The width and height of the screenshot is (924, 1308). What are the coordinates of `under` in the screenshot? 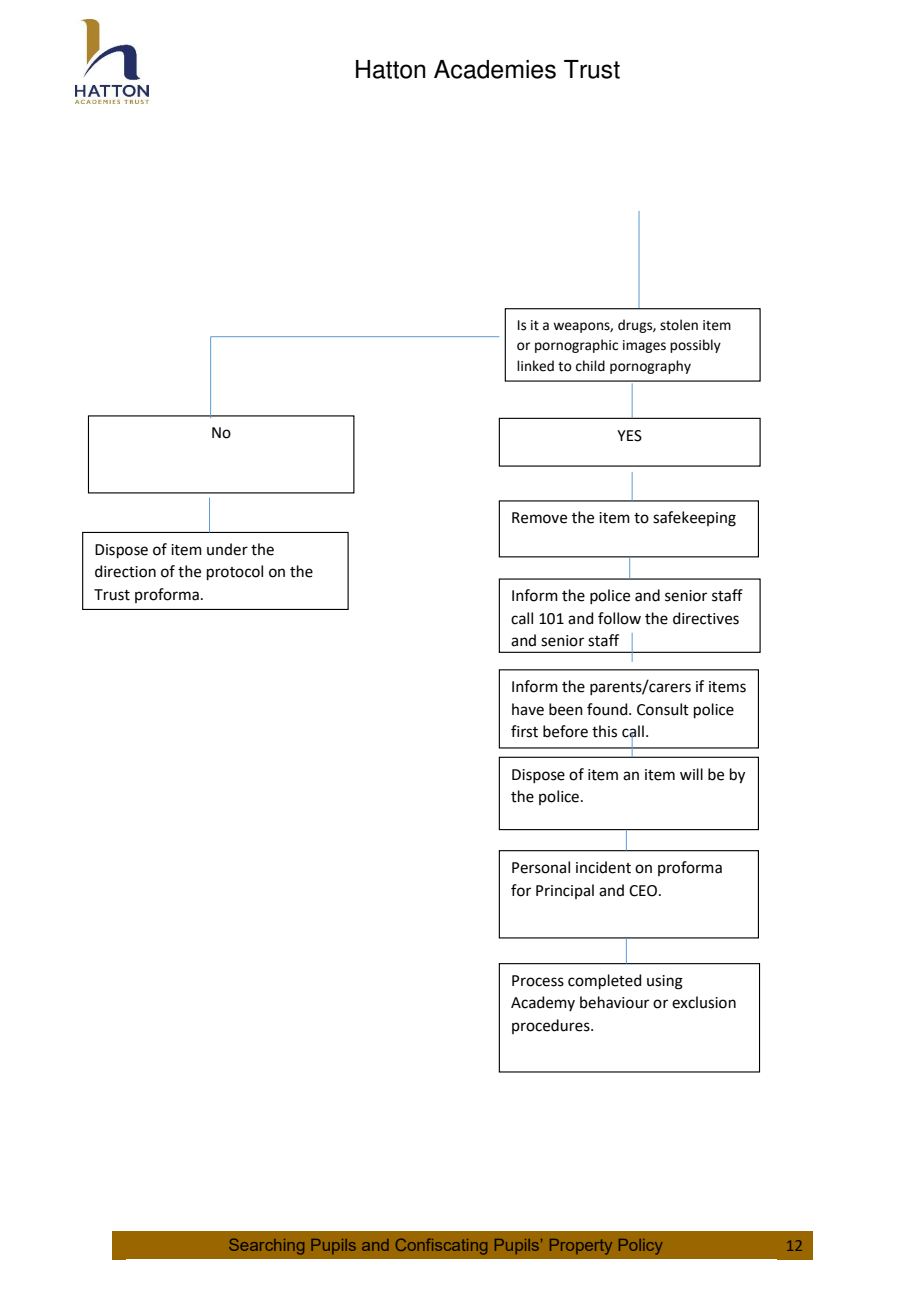 It's located at (227, 549).
